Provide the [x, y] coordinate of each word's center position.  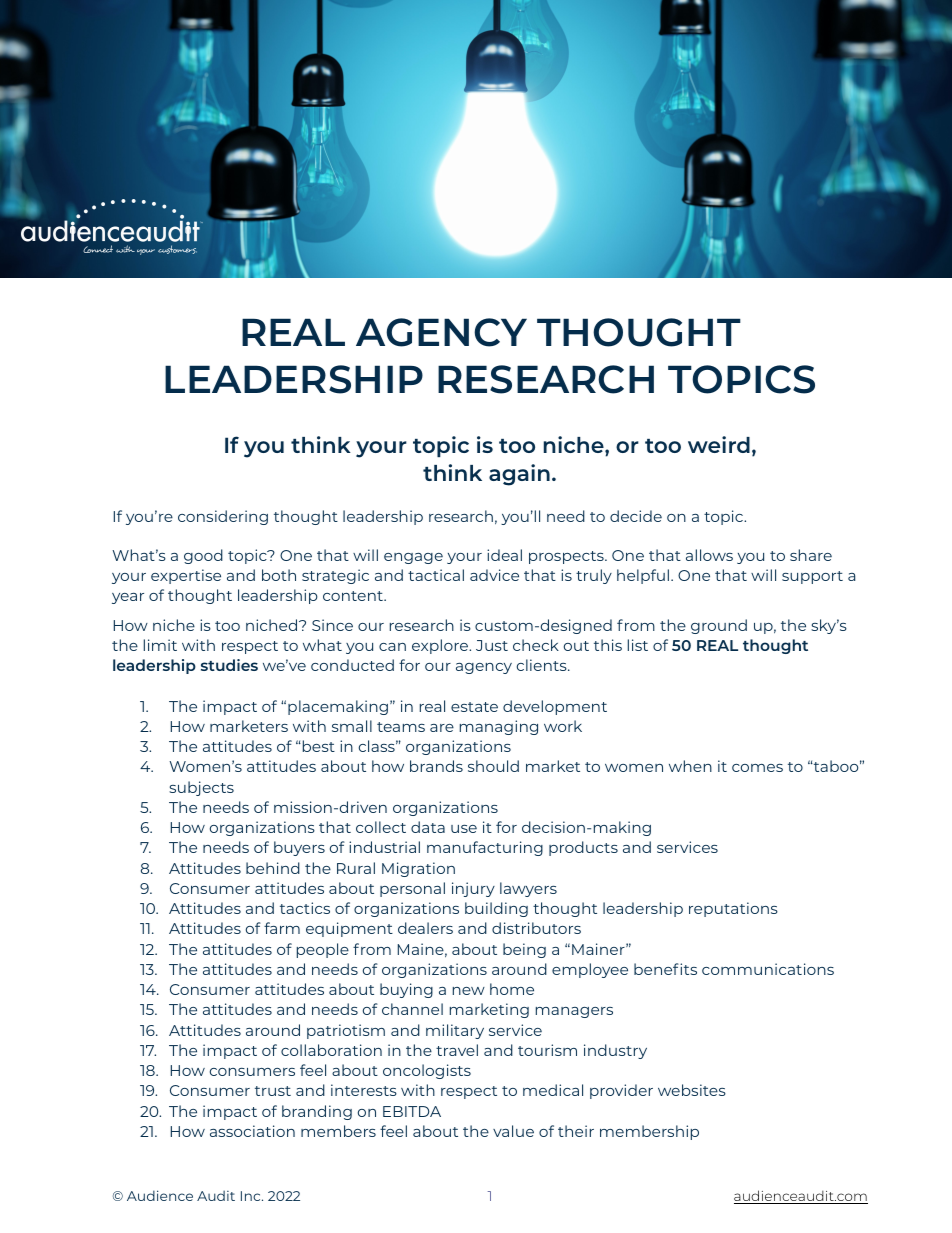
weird [719, 444]
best [317, 746]
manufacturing [485, 848]
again [519, 475]
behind [273, 868]
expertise [186, 576]
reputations [733, 909]
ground [719, 626]
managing [499, 727]
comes [757, 768]
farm [282, 928]
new [469, 991]
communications [768, 969]
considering [223, 517]
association [252, 1131]
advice [494, 575]
